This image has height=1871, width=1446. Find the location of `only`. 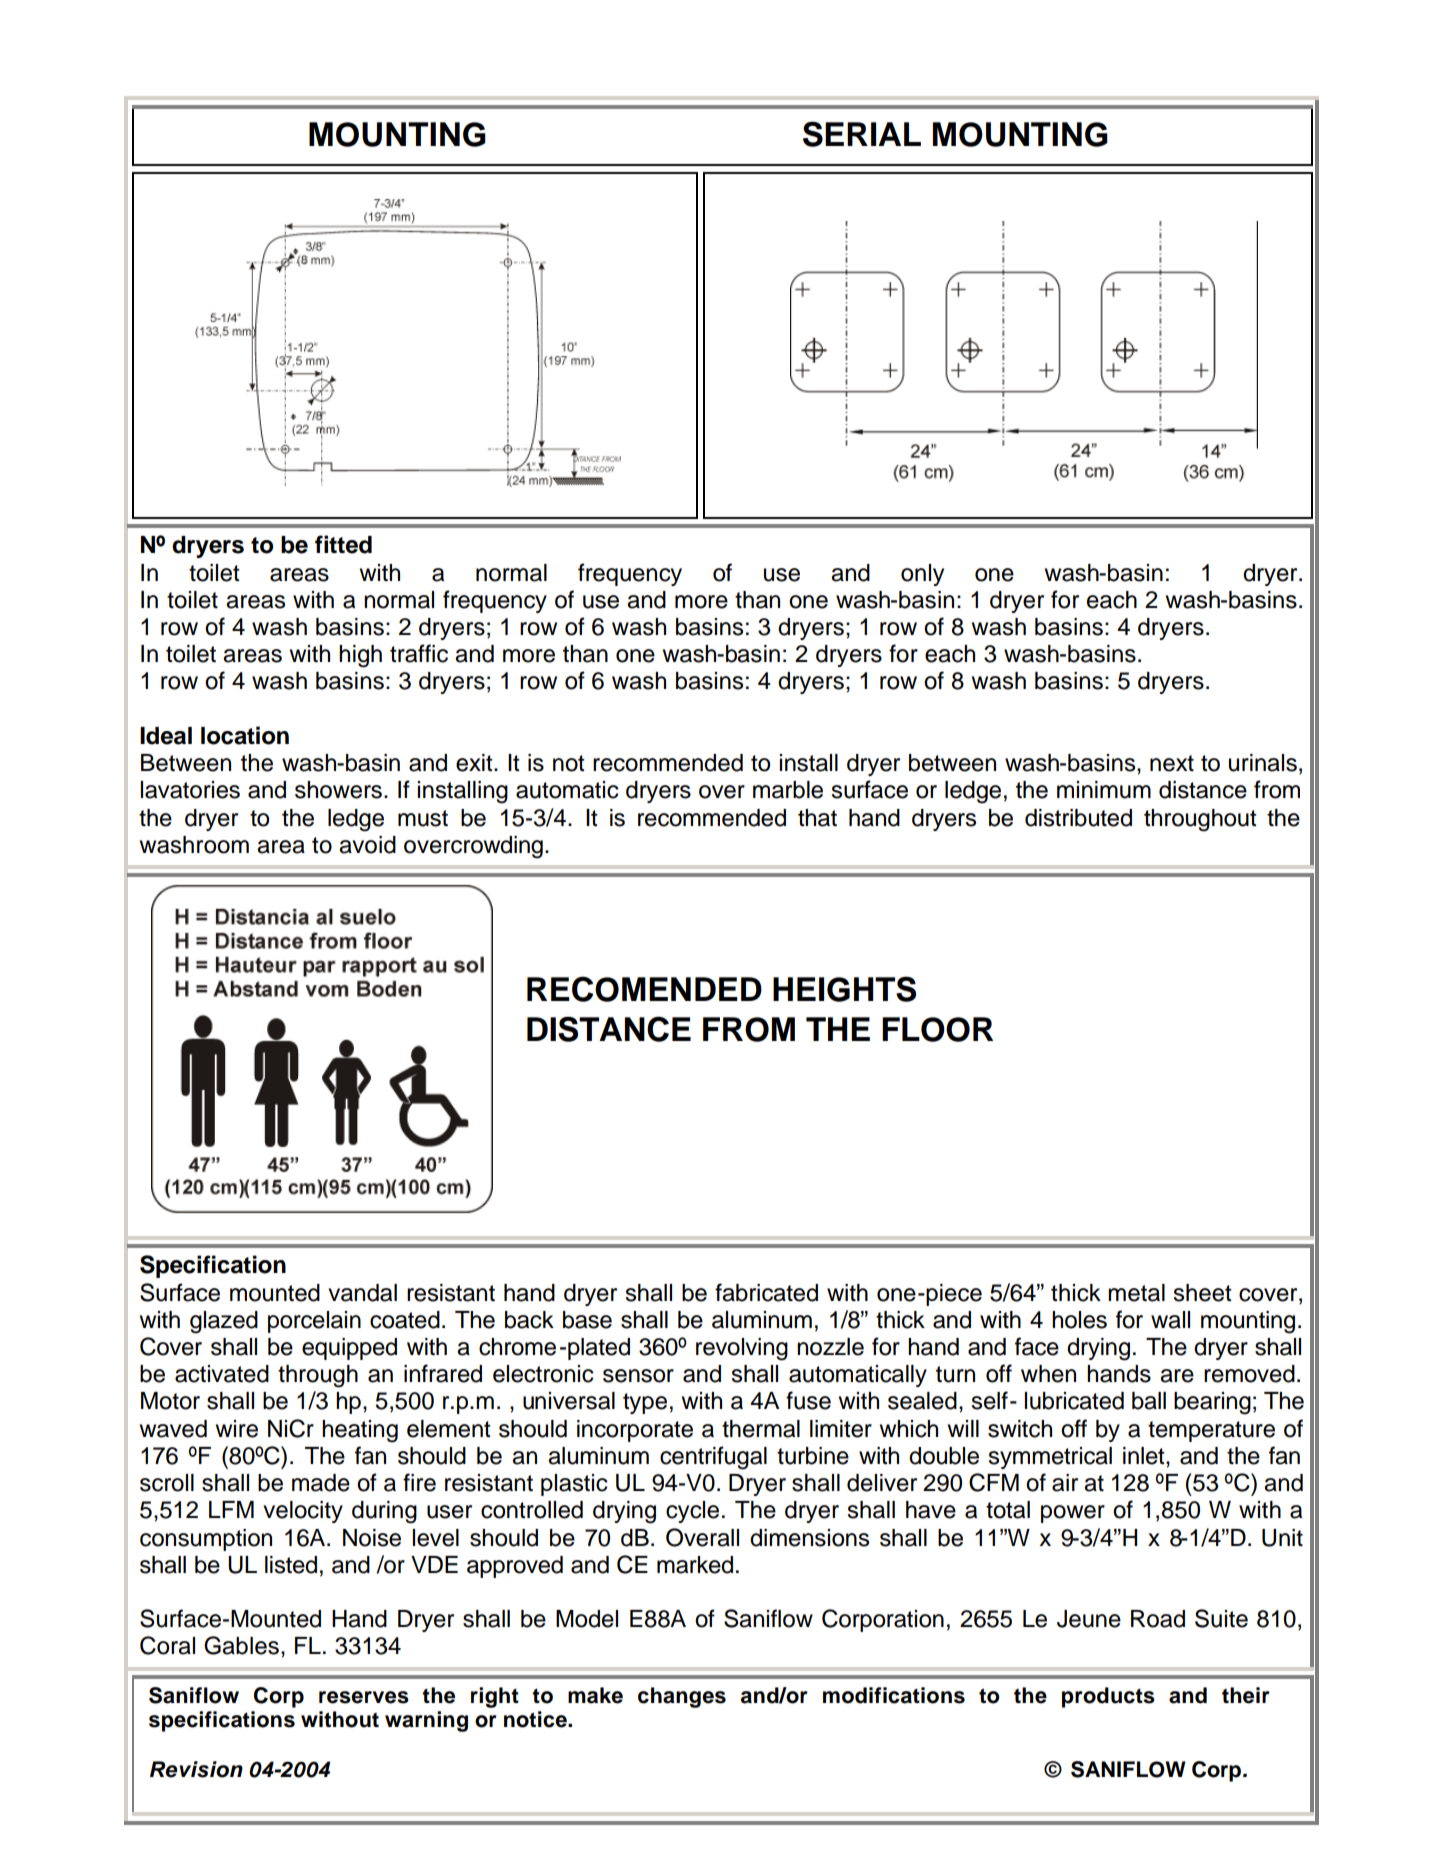

only is located at coordinates (922, 575).
